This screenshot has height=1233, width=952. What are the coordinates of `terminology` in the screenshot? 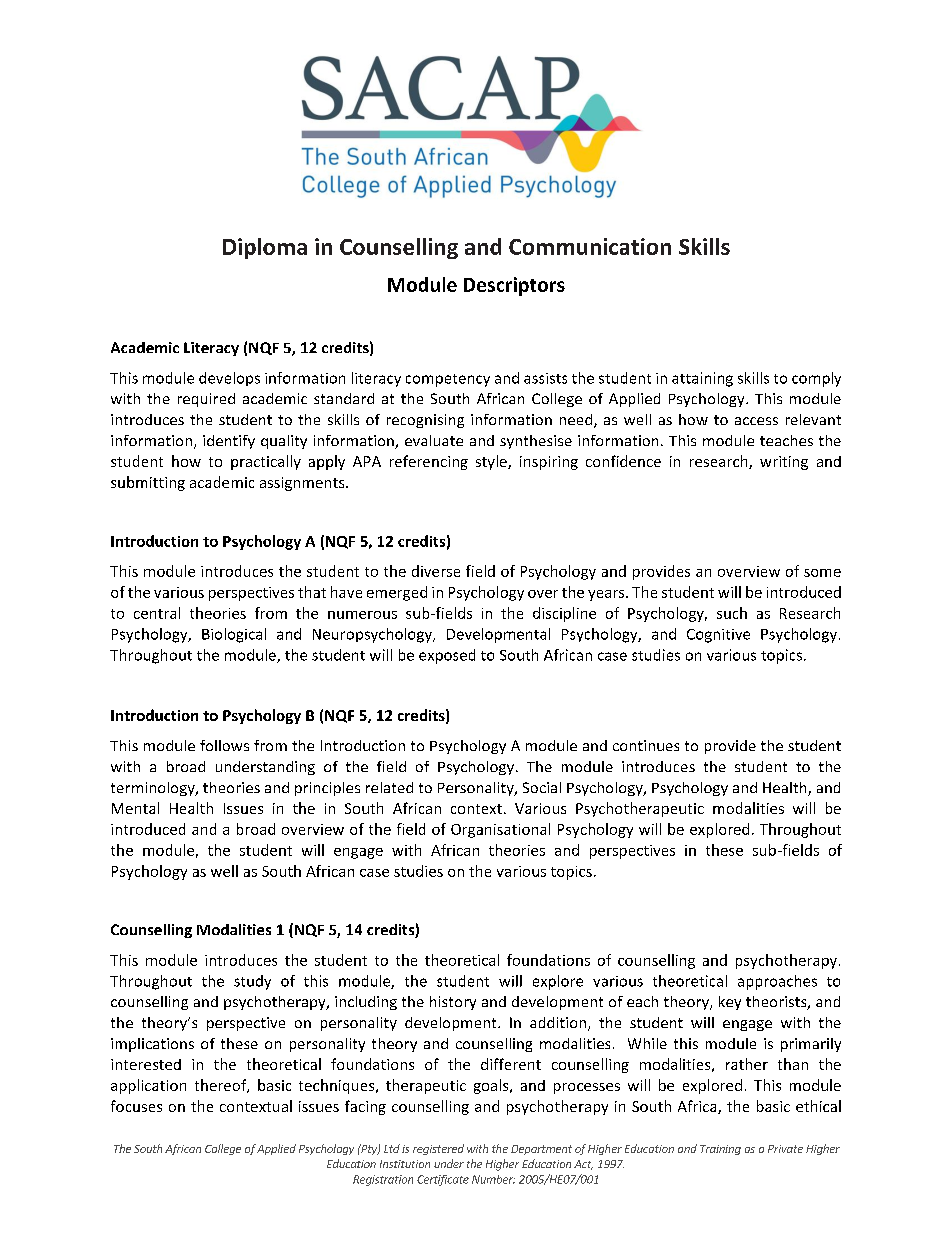 It's located at (154, 789).
